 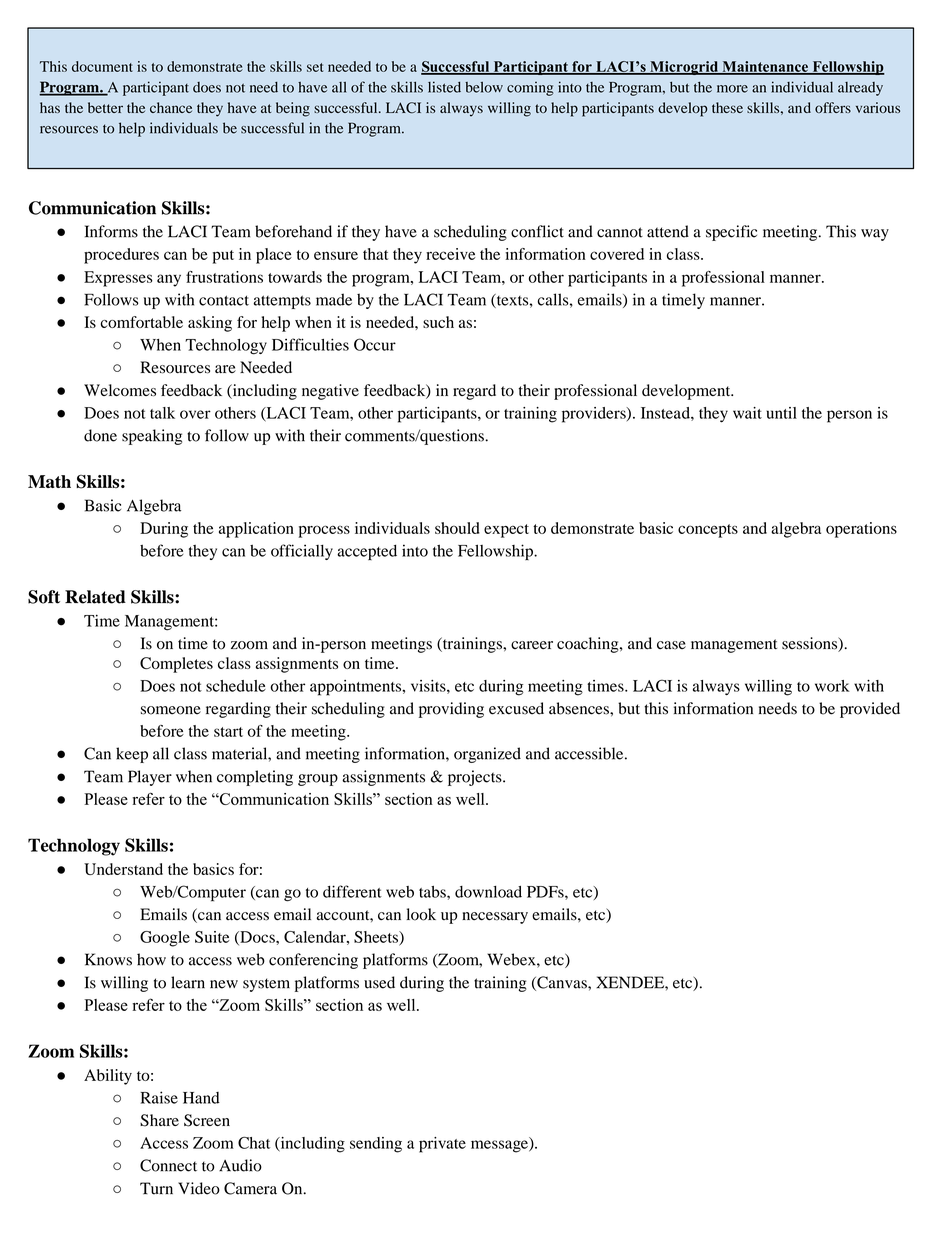 What do you see at coordinates (781, 413) in the screenshot?
I see `until` at bounding box center [781, 413].
